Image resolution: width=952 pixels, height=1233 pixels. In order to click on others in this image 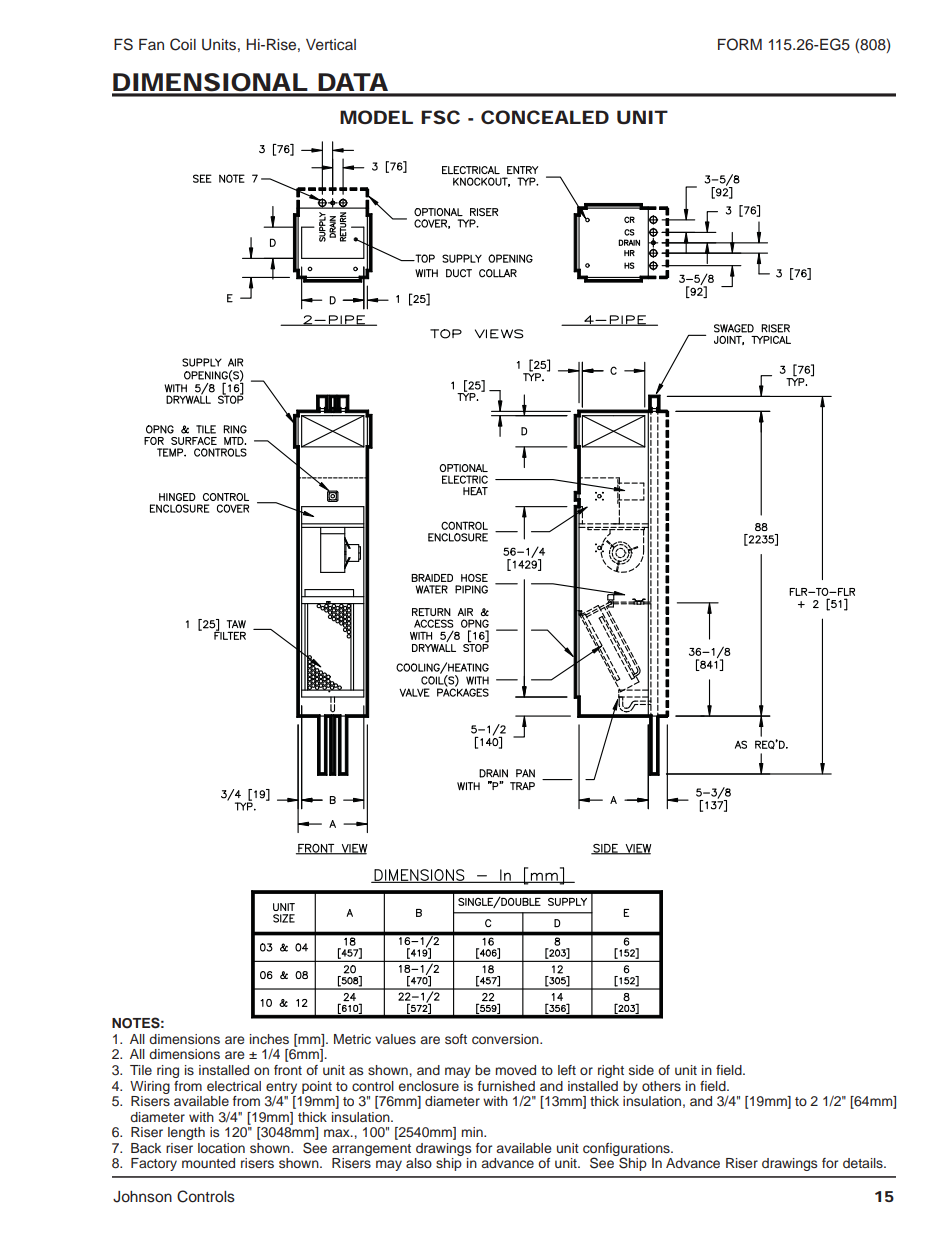, I will do `click(661, 1086)`.
